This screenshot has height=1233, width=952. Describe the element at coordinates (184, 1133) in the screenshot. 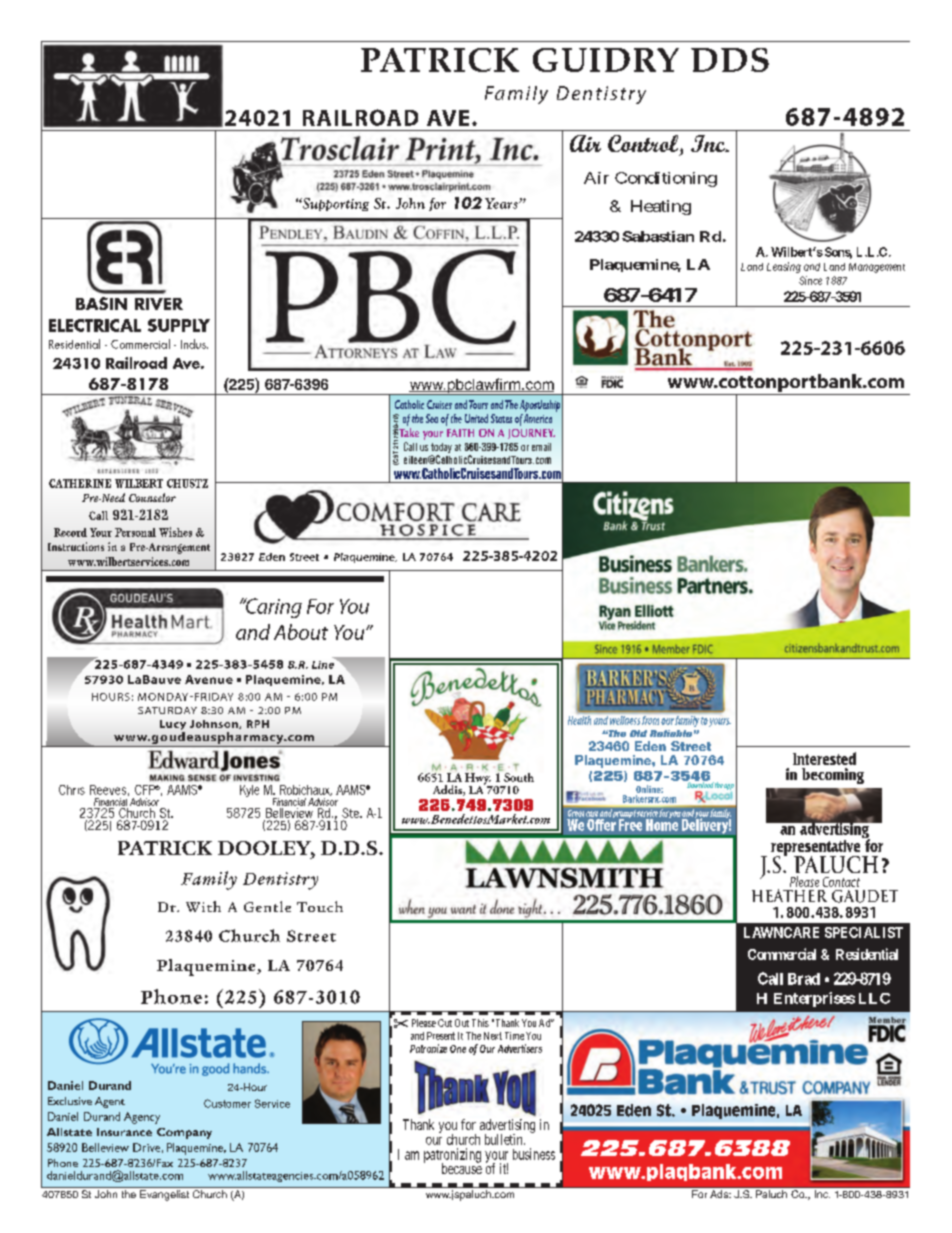

I see `Company` at that location.
